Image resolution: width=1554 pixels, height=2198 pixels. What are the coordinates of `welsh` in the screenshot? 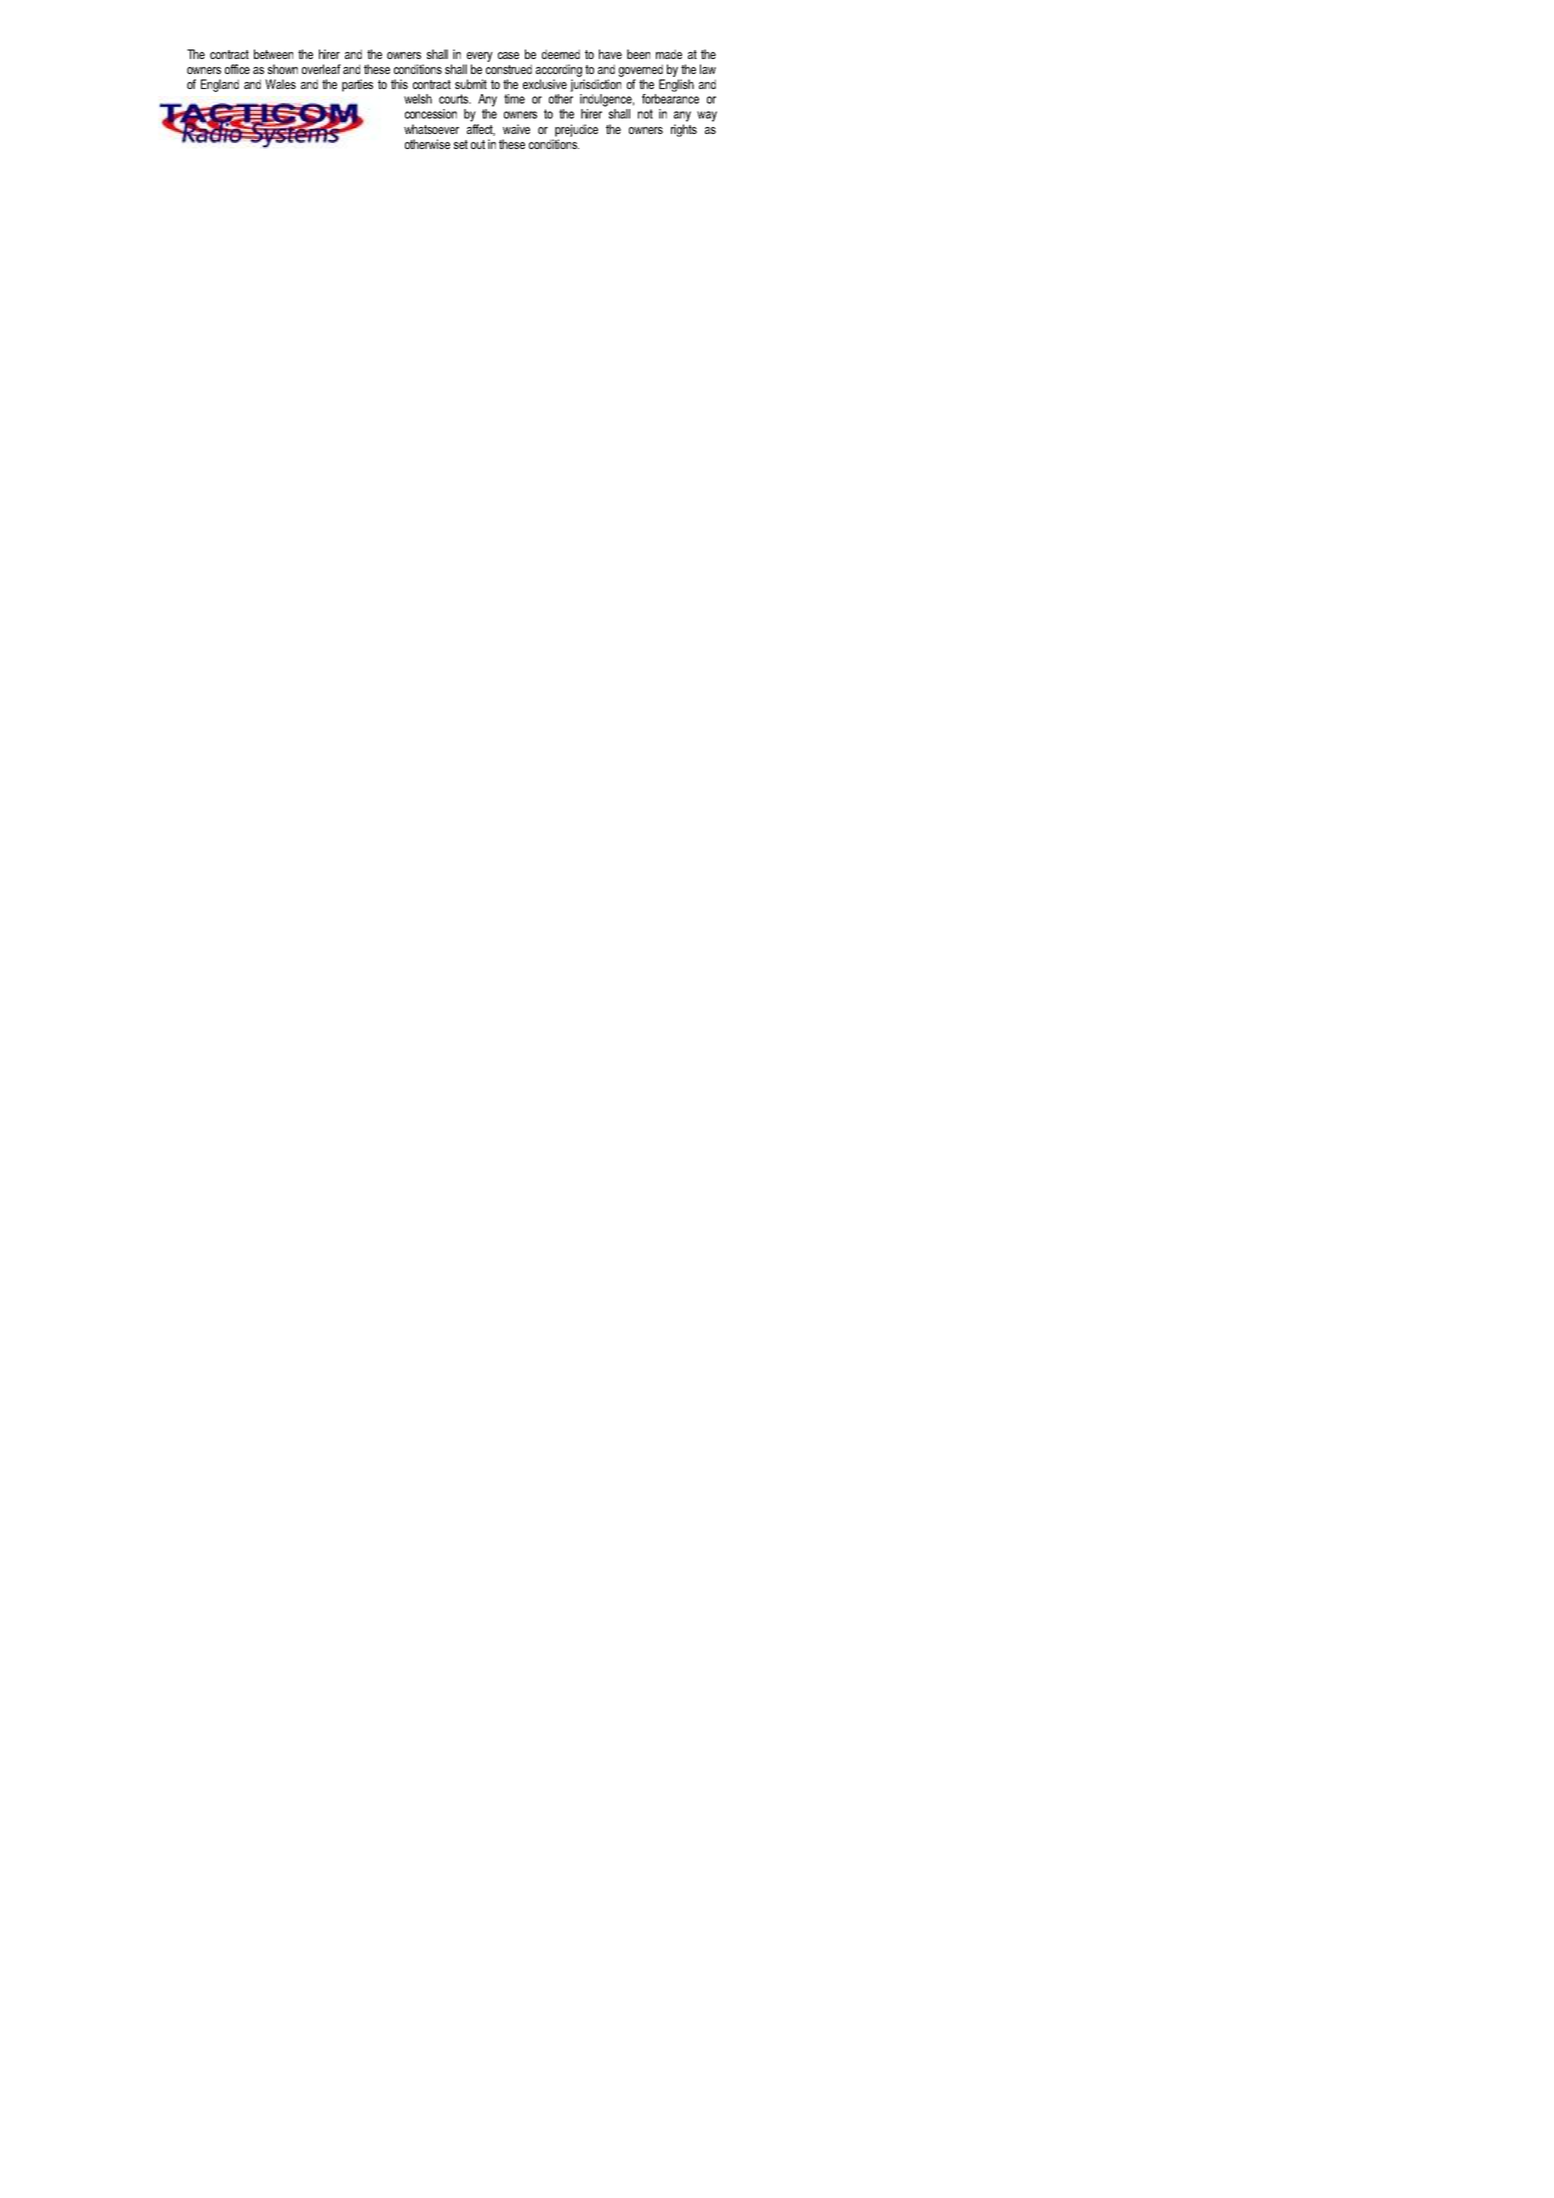 It's located at (418, 99).
